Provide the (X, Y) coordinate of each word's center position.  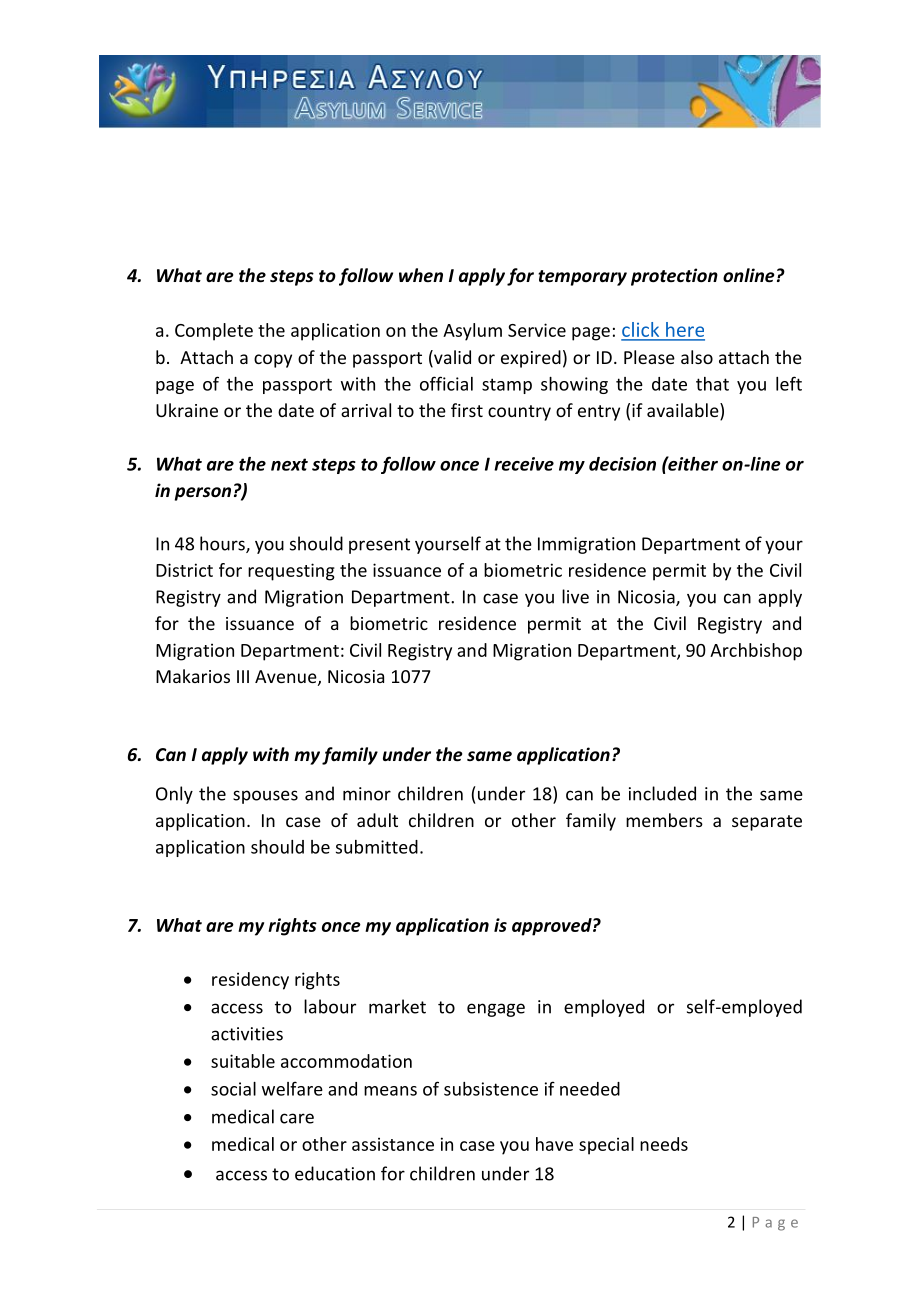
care (297, 1118)
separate (767, 823)
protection (674, 277)
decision (622, 464)
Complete (214, 332)
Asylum (472, 332)
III (243, 676)
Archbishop (756, 652)
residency (250, 981)
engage (496, 1010)
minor (367, 794)
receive (524, 464)
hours (223, 544)
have (554, 1144)
